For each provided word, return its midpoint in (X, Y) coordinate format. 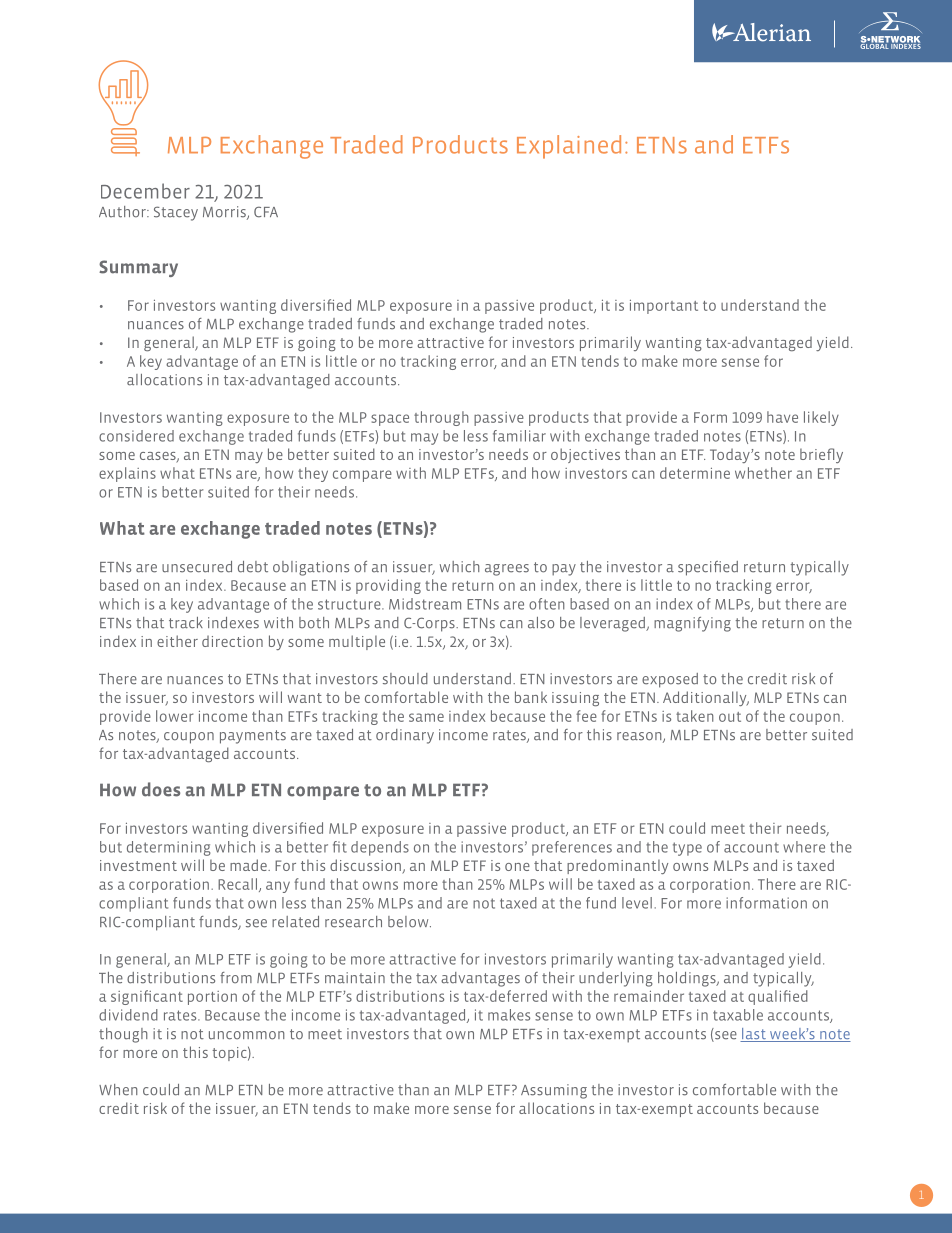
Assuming (554, 1091)
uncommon (247, 1035)
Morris (225, 213)
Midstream (425, 604)
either (177, 641)
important (664, 307)
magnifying (692, 624)
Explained (569, 147)
